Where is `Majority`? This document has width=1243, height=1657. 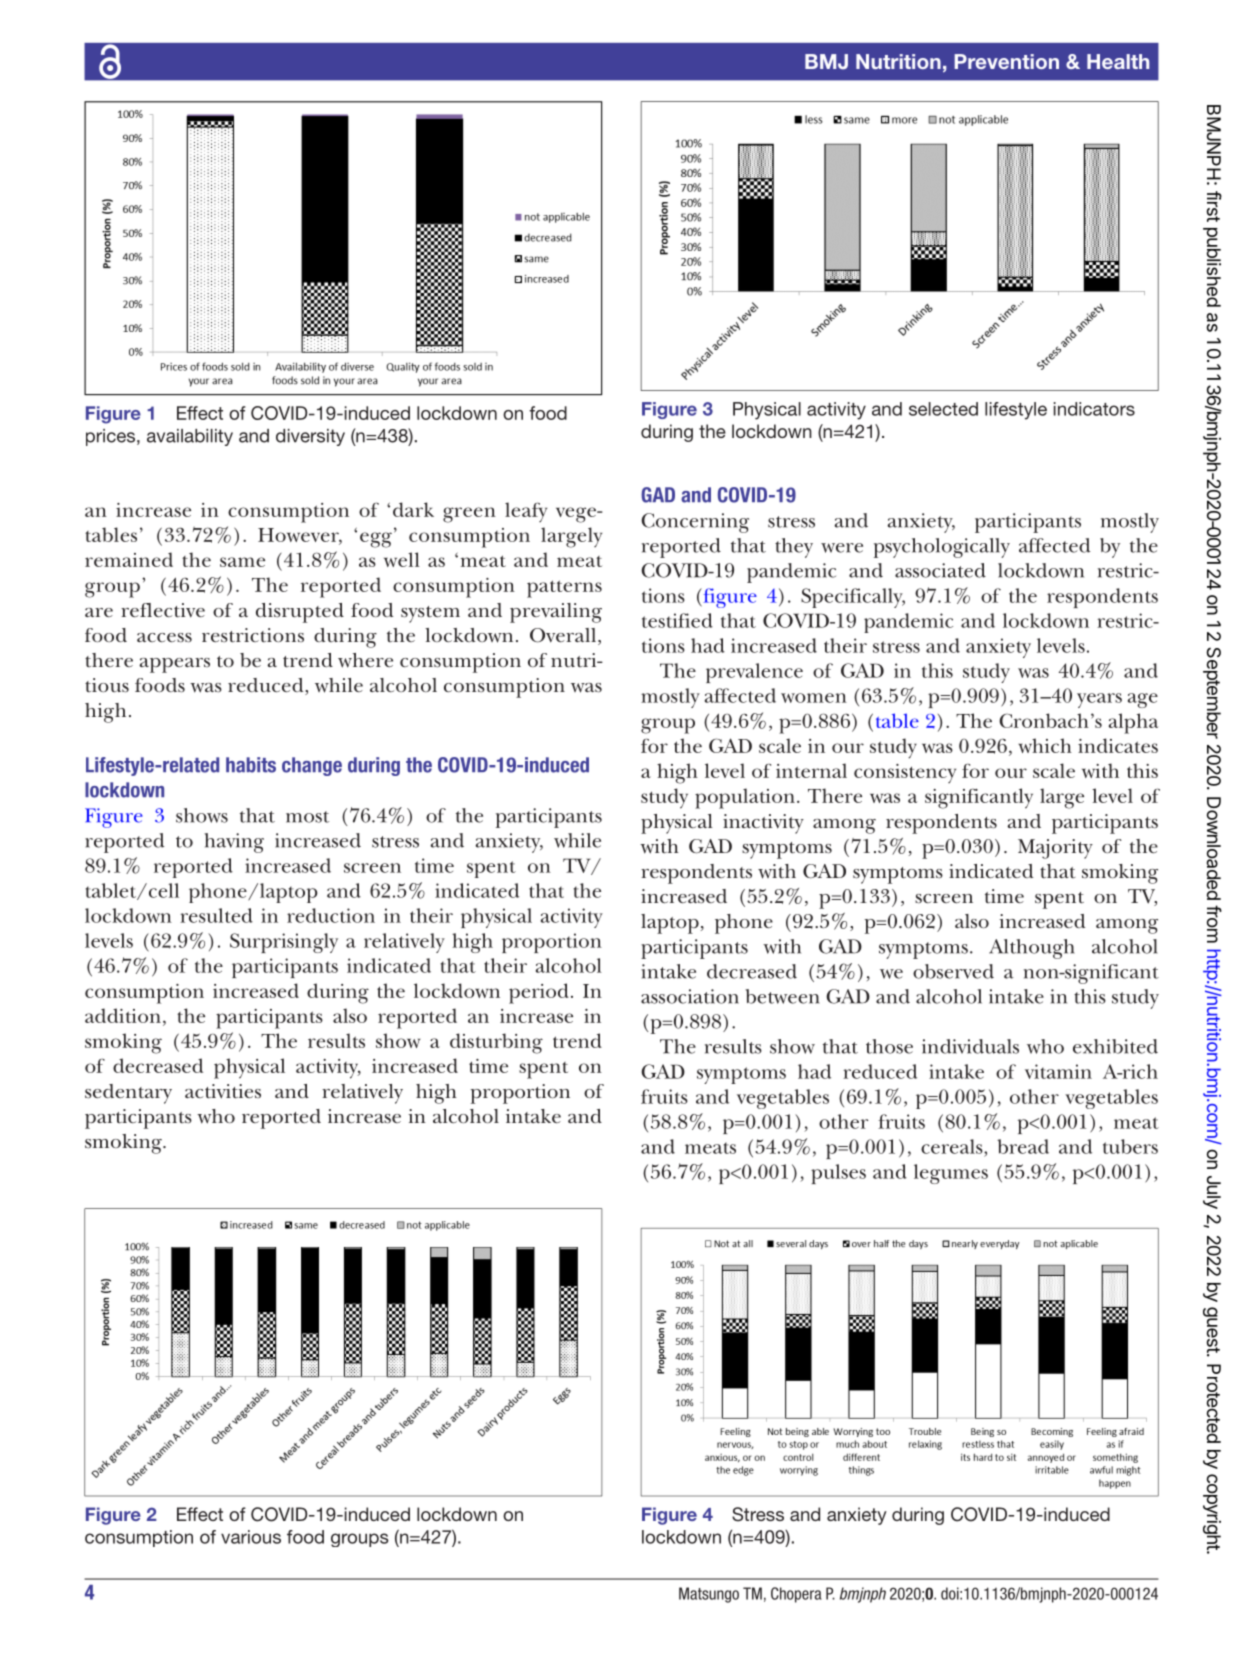 Majority is located at coordinates (1055, 849).
